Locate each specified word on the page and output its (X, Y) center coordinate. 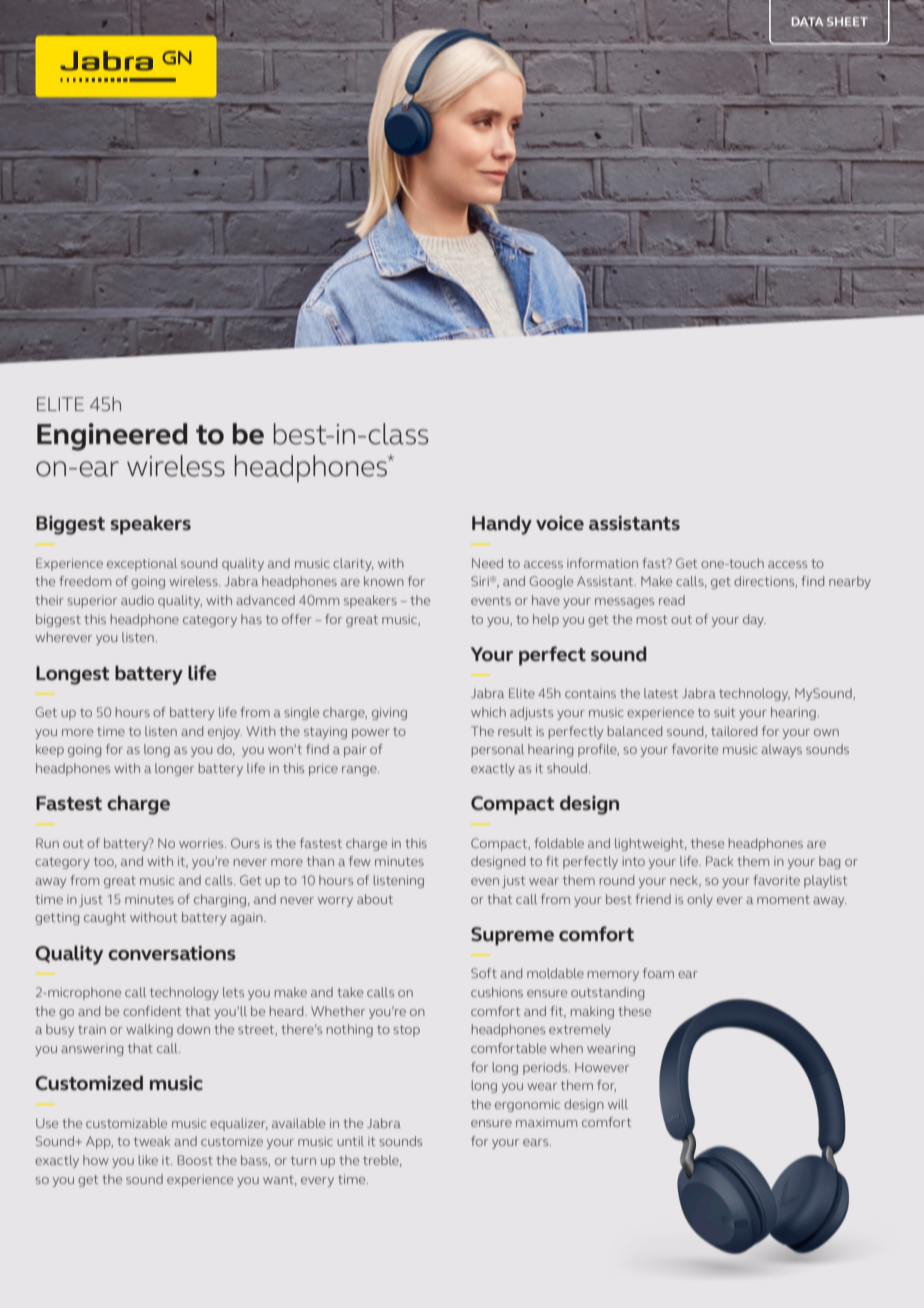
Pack (719, 861)
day (754, 620)
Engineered (112, 437)
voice (560, 523)
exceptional (142, 564)
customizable (126, 1123)
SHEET (847, 21)
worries (202, 843)
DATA (807, 22)
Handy (502, 525)
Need (487, 563)
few (360, 861)
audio (137, 600)
